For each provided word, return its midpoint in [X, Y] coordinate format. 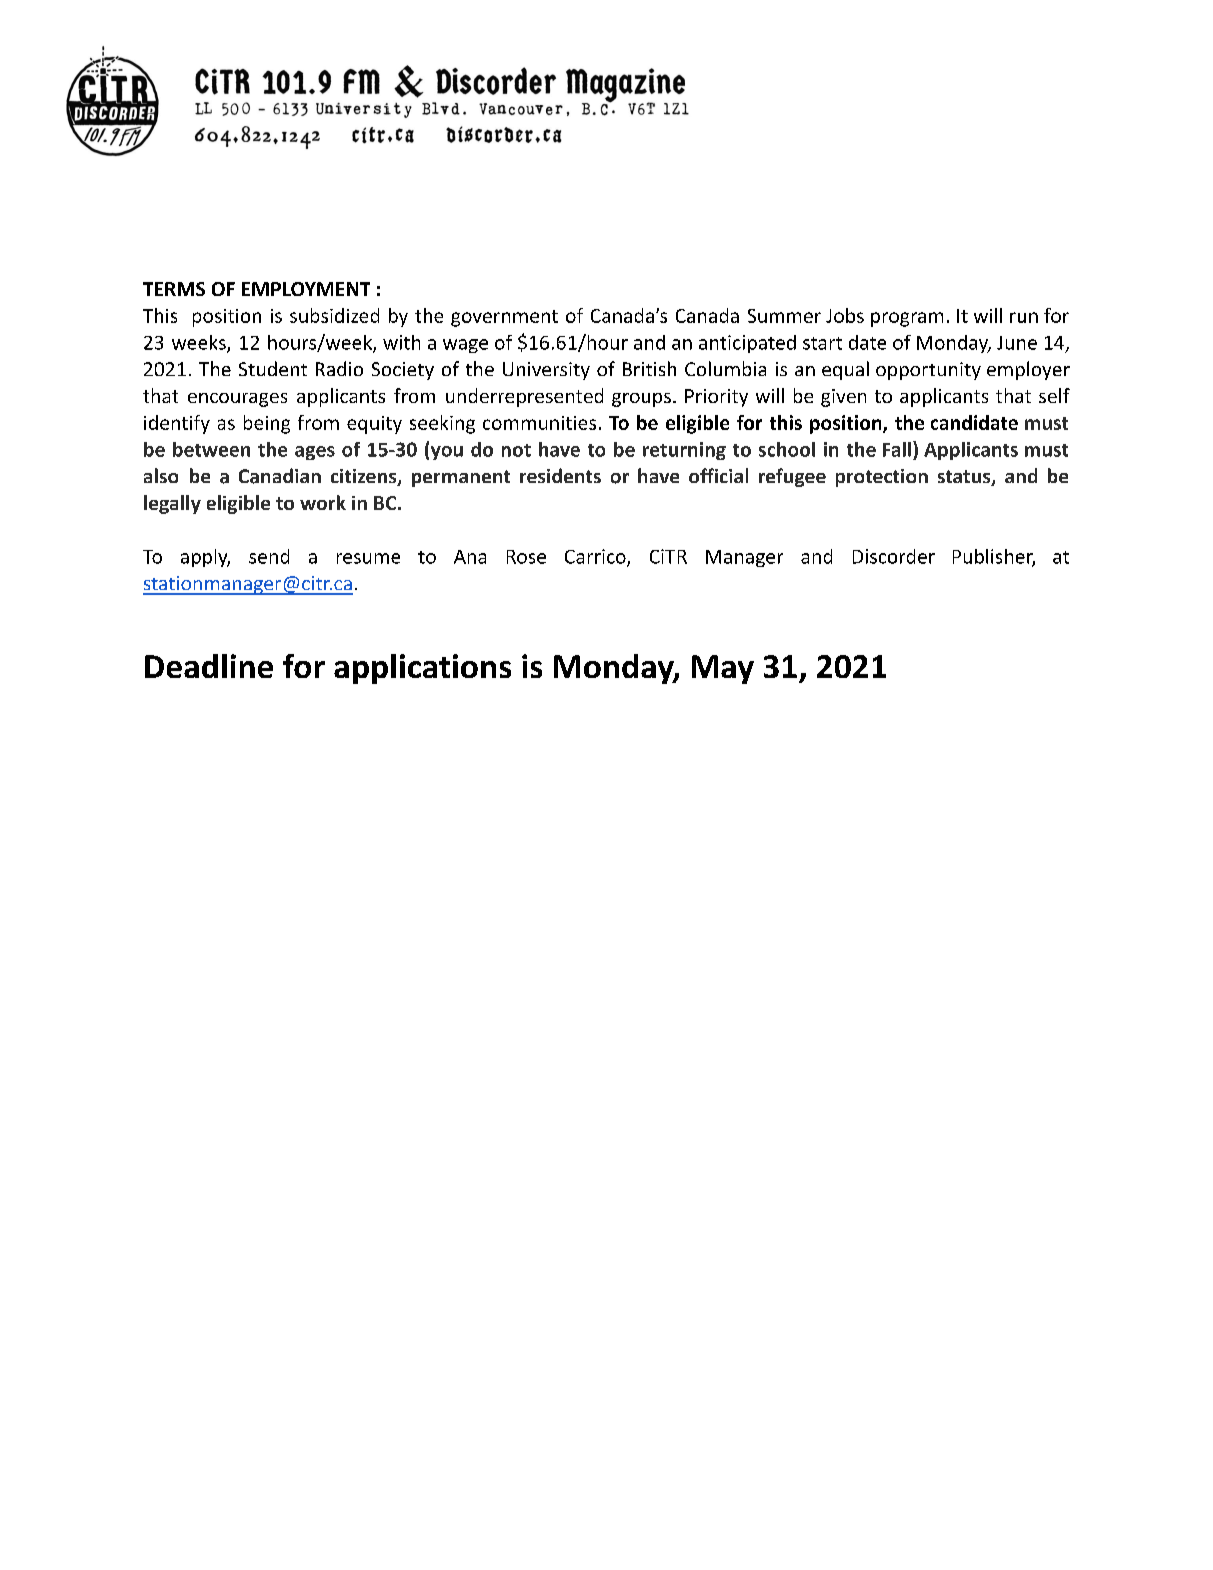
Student [273, 368]
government [504, 318]
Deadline [209, 666]
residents [560, 475]
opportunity [928, 371]
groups [641, 400]
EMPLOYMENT [306, 289]
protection [882, 478]
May [723, 669]
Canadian [280, 476]
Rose [526, 557]
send [269, 556]
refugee [792, 477]
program [907, 319]
